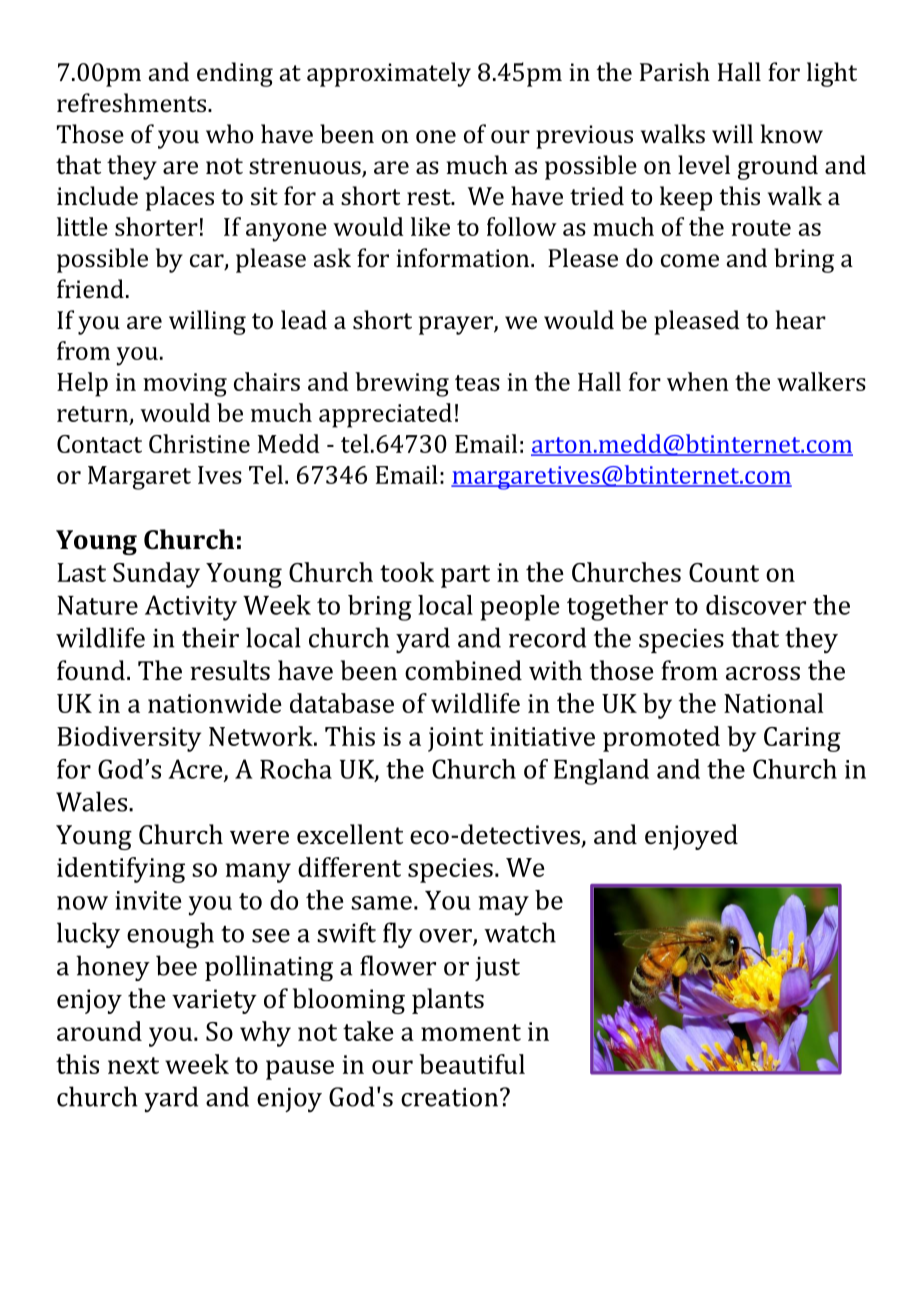  What do you see at coordinates (698, 381) in the screenshot?
I see `when` at bounding box center [698, 381].
